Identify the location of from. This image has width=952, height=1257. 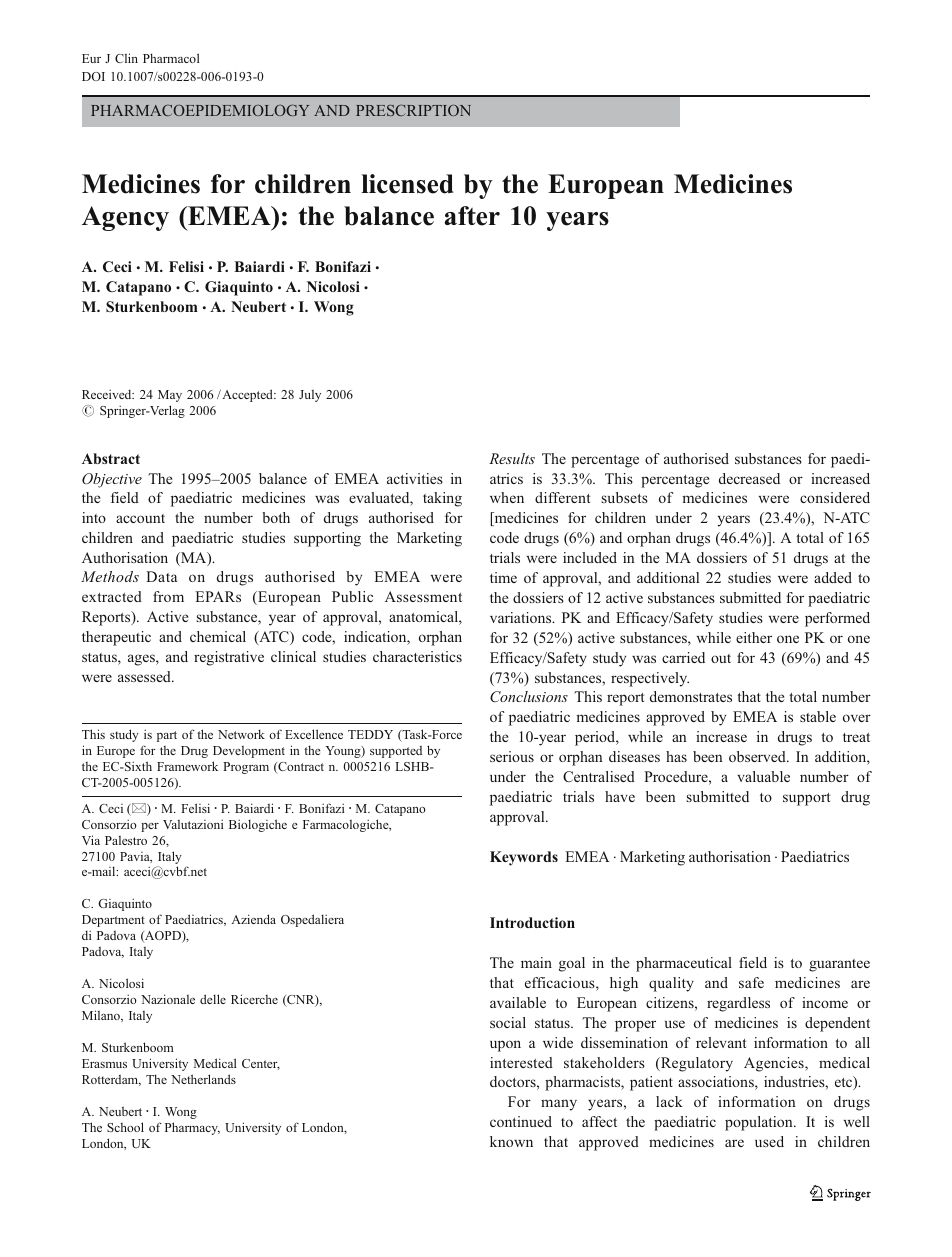
(168, 596).
